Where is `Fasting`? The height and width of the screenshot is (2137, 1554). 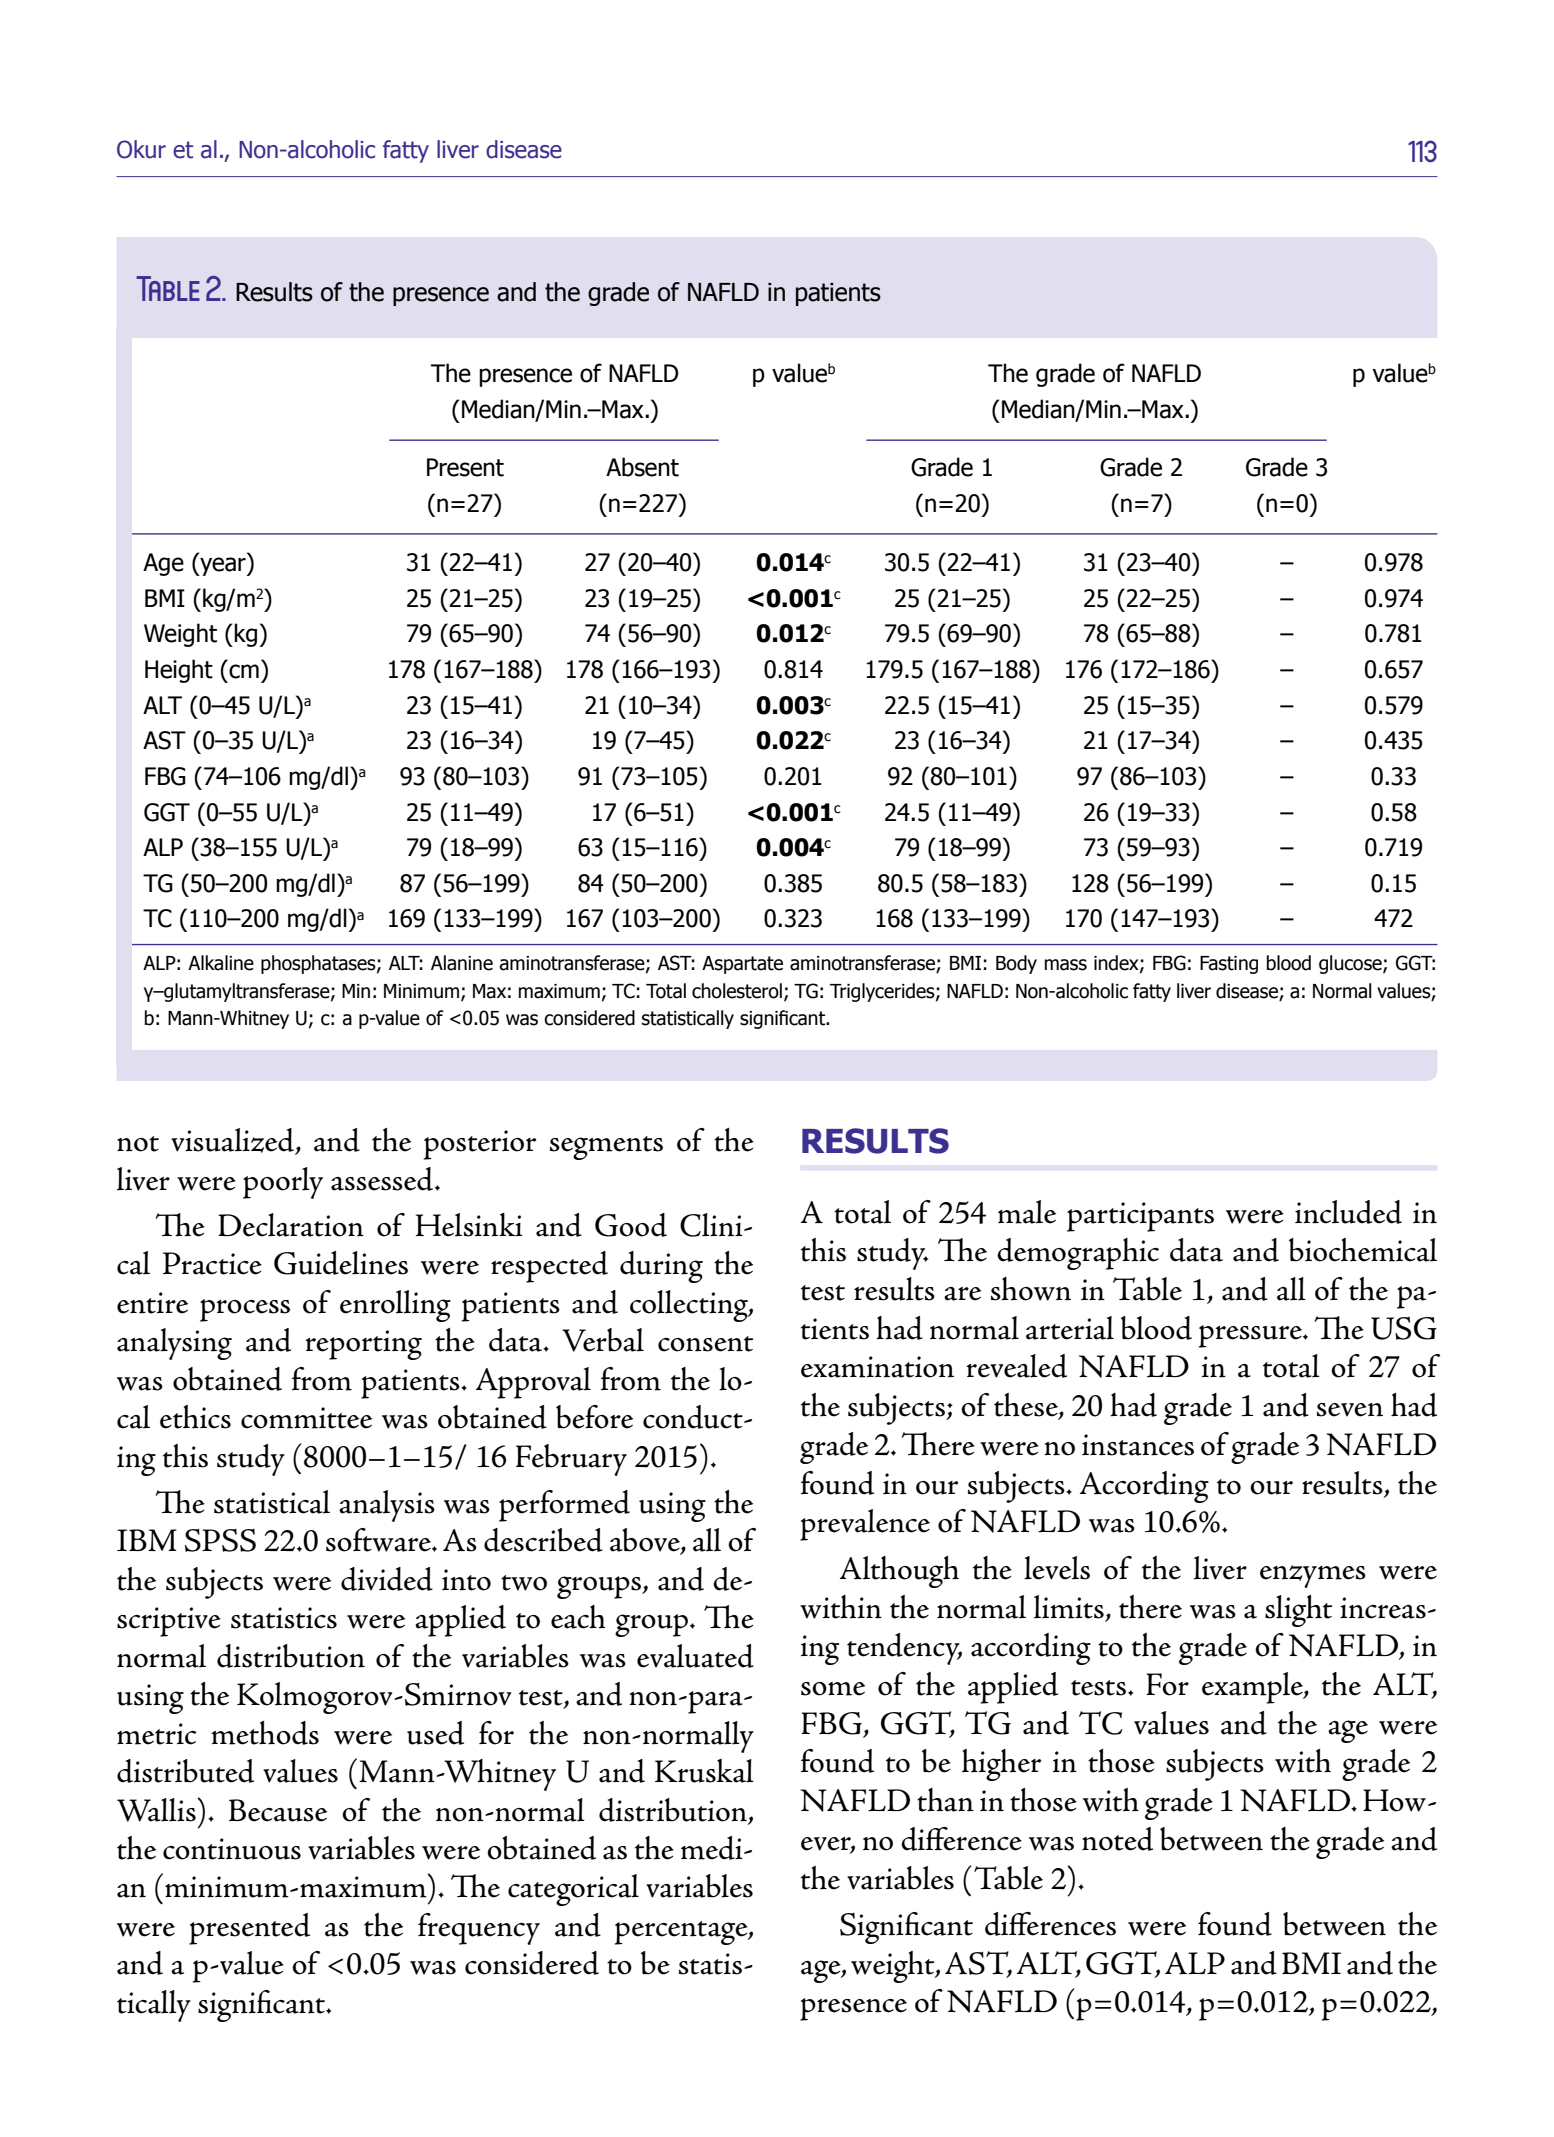
Fasting is located at coordinates (1229, 965).
